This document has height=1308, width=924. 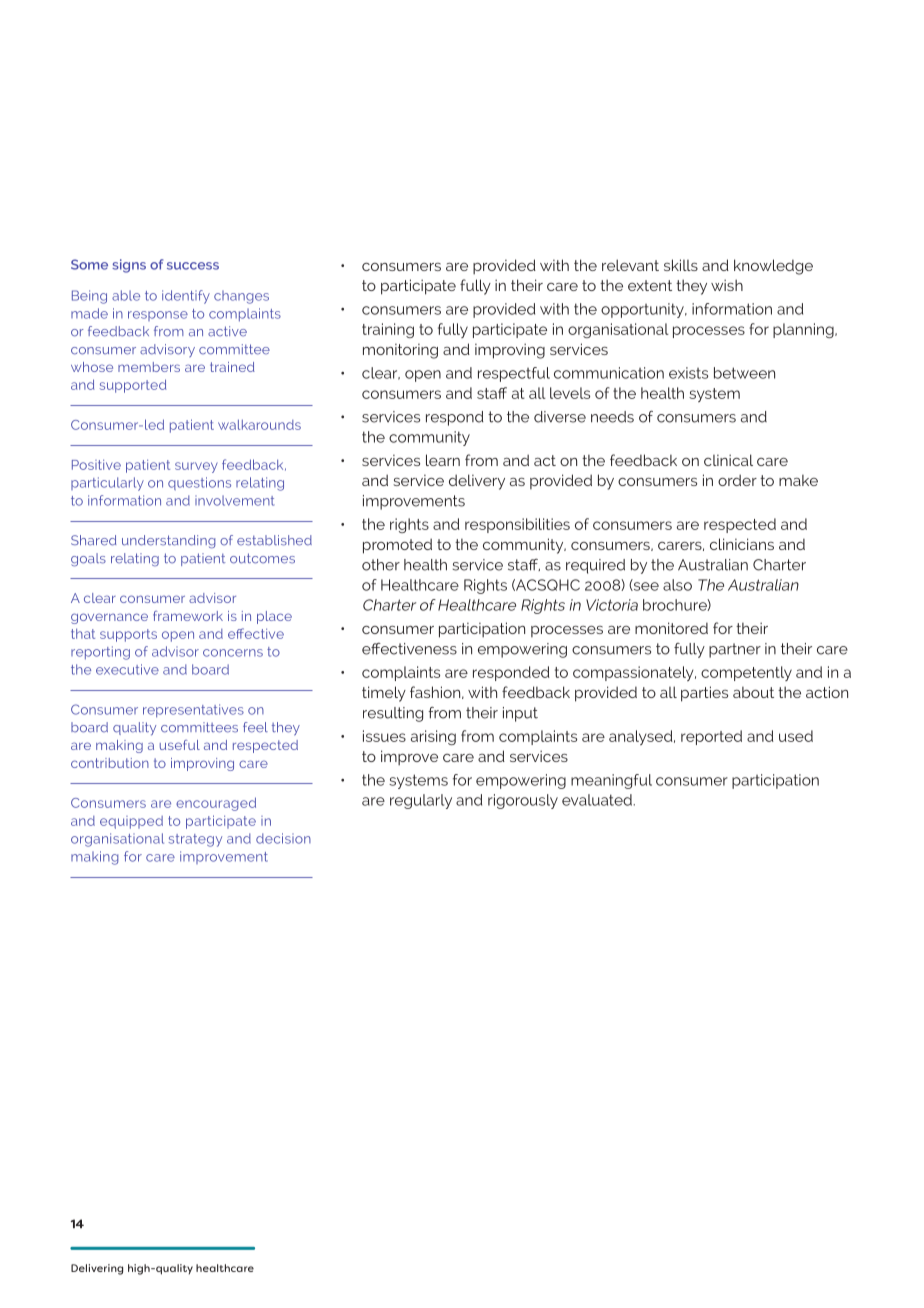 I want to click on training, so click(x=388, y=330).
